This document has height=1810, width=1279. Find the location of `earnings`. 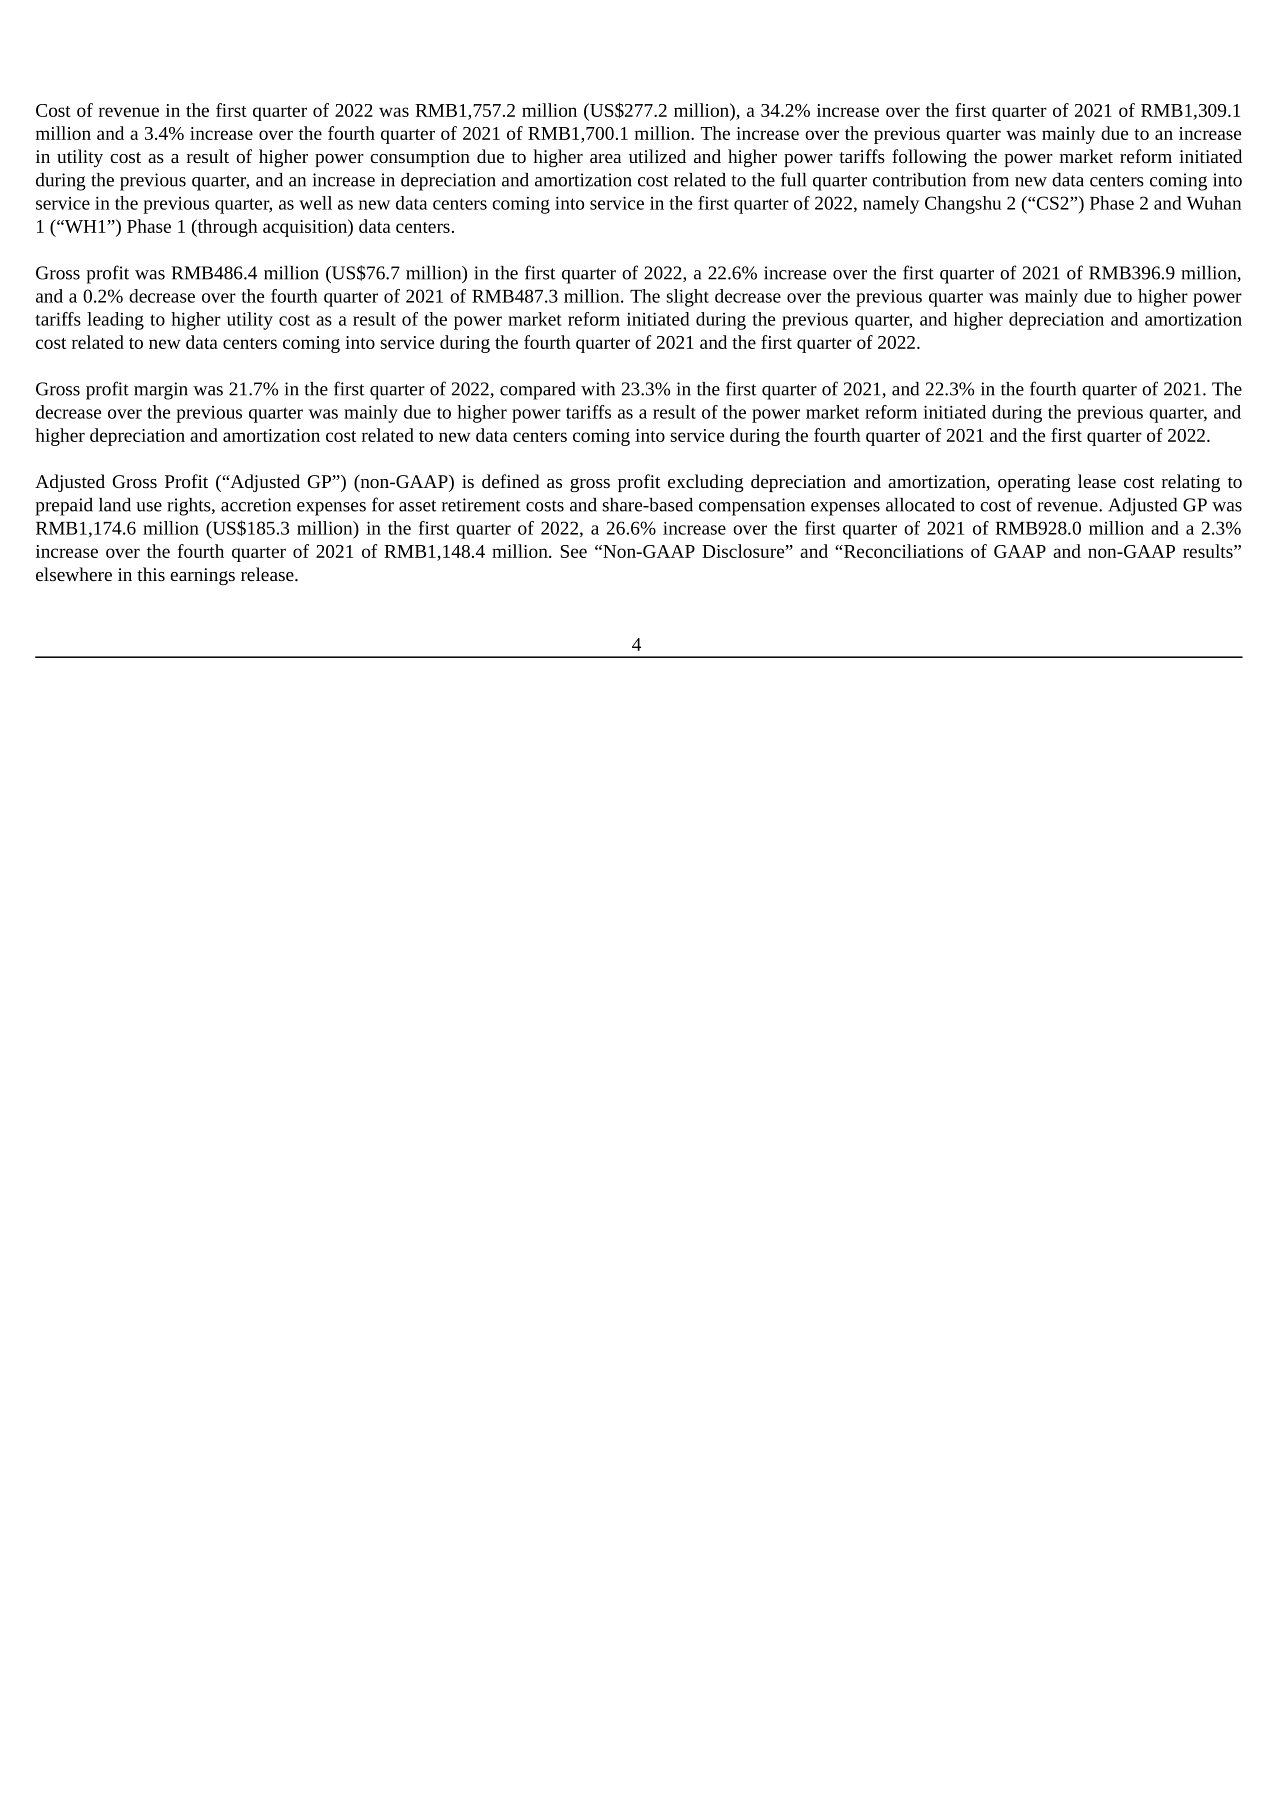

earnings is located at coordinates (202, 576).
